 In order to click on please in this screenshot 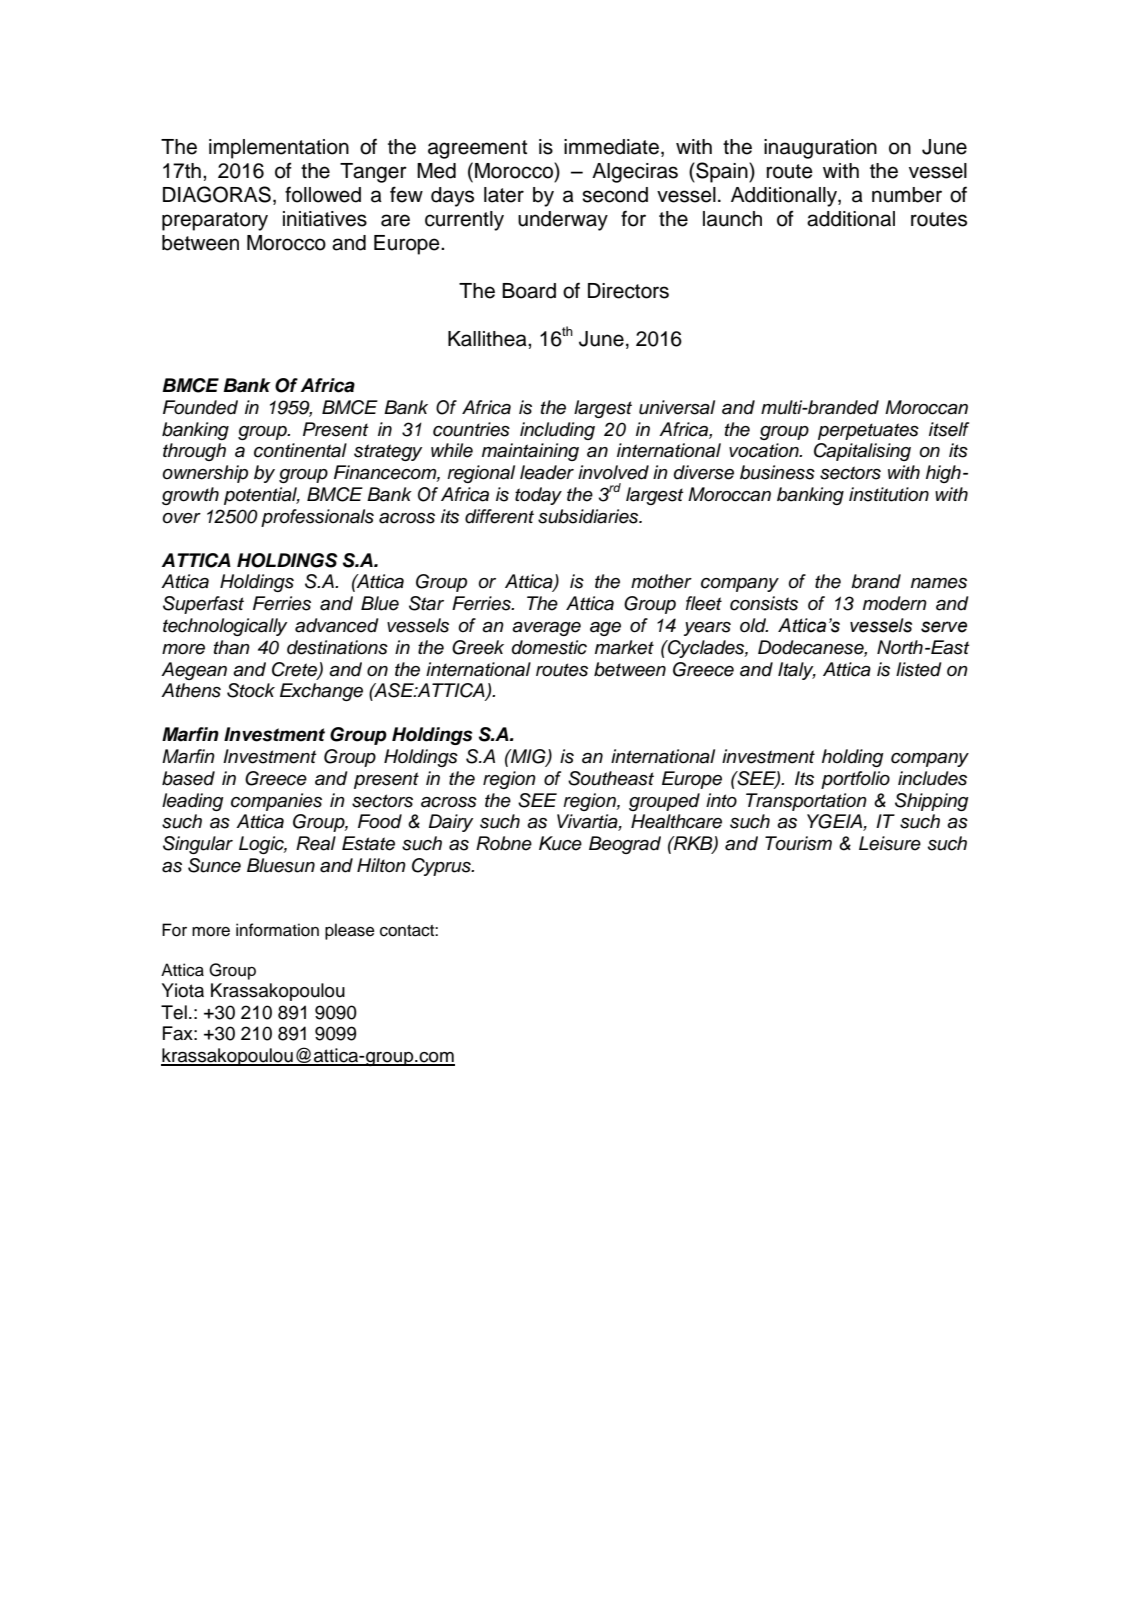, I will do `click(350, 931)`.
